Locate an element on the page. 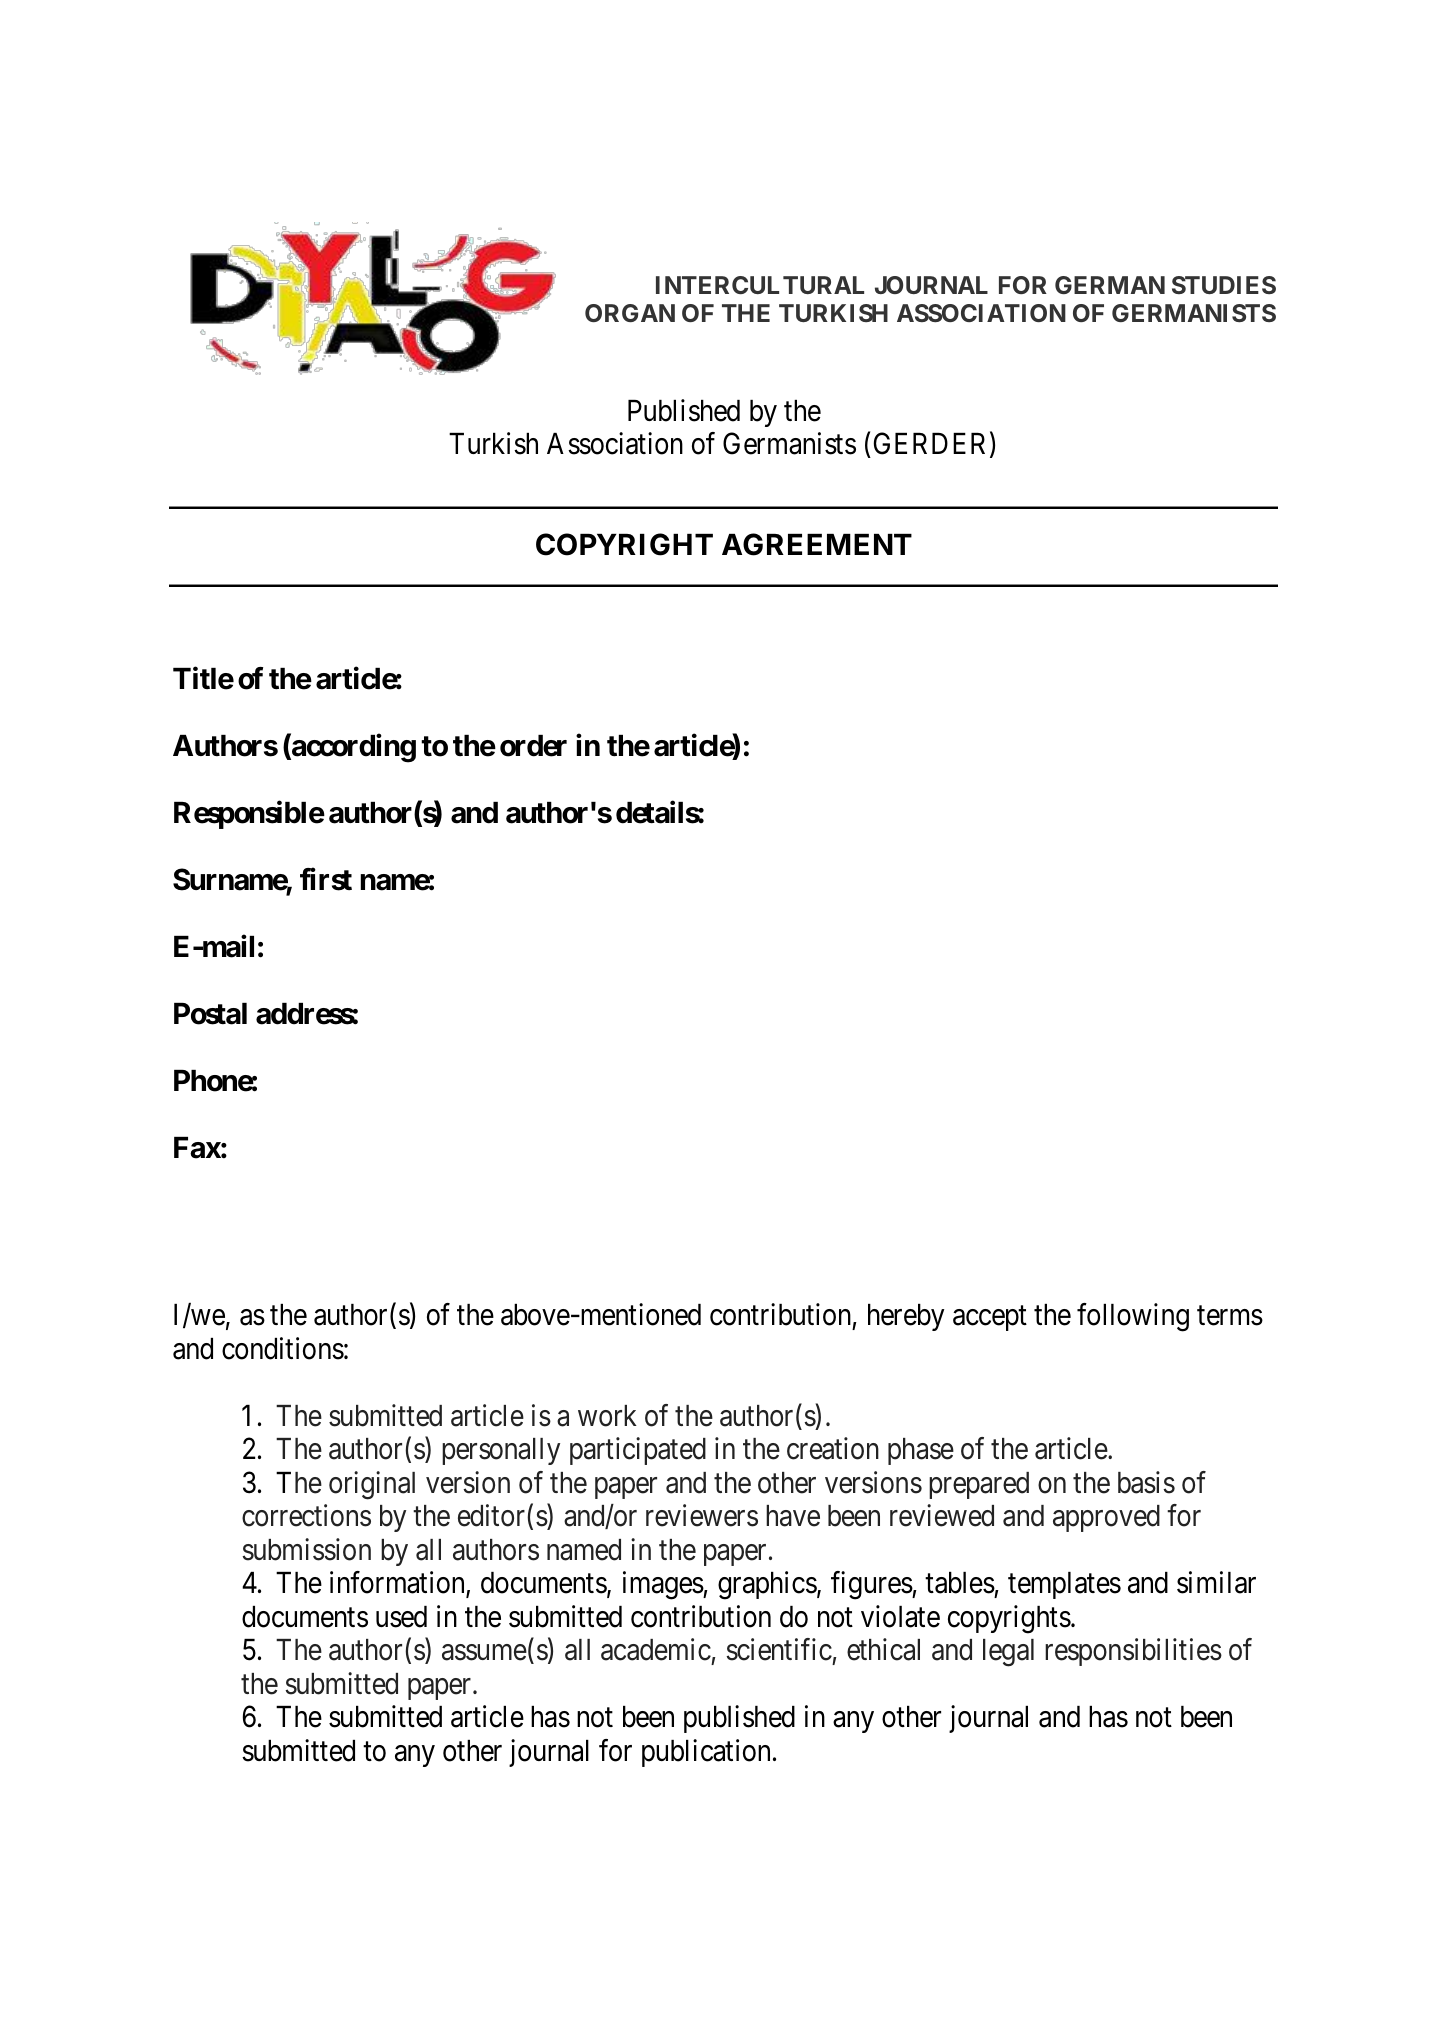 The height and width of the image is (2043, 1444). following is located at coordinates (1133, 1317).
